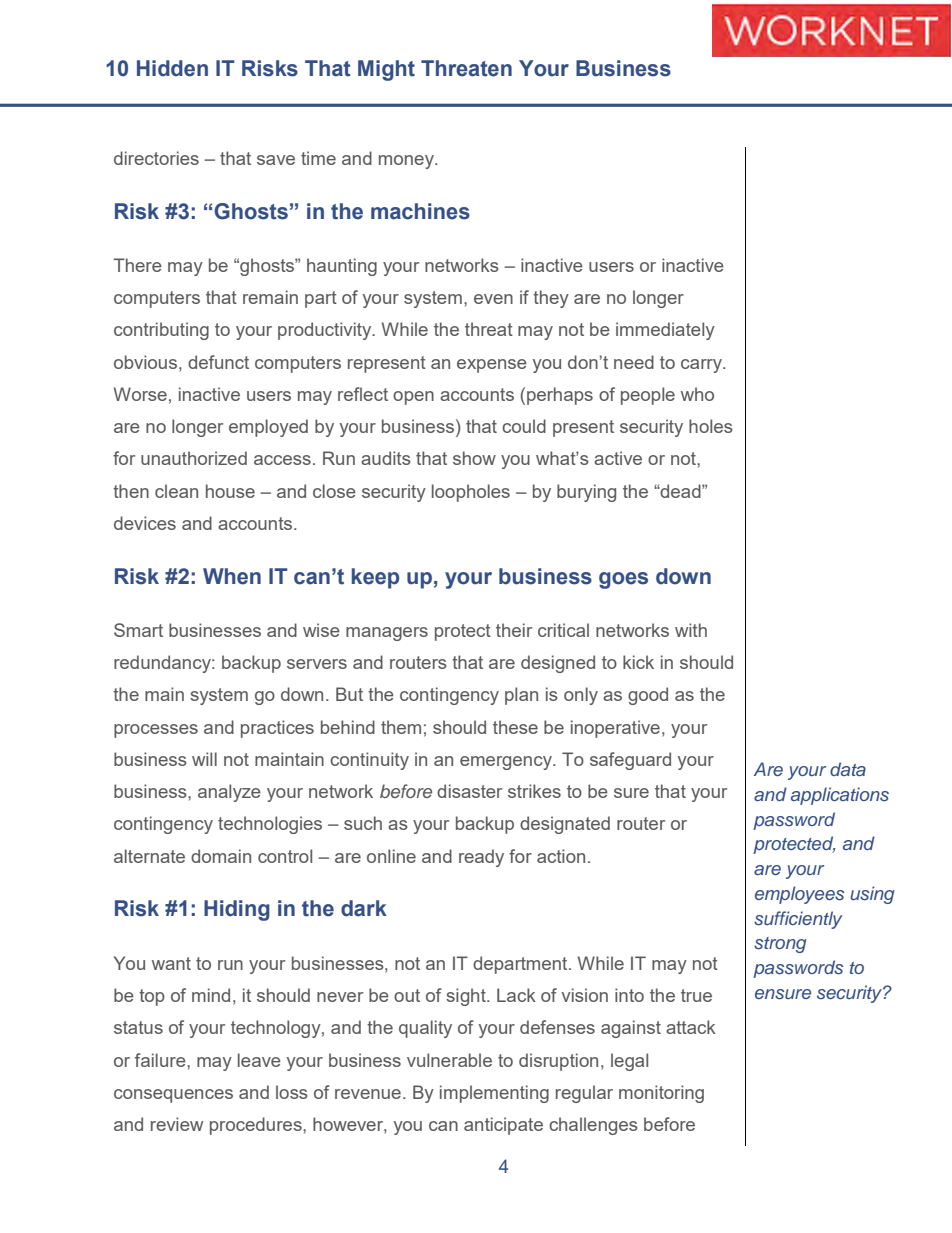 Image resolution: width=952 pixels, height=1233 pixels. Describe the element at coordinates (848, 769) in the screenshot. I see `data` at that location.
